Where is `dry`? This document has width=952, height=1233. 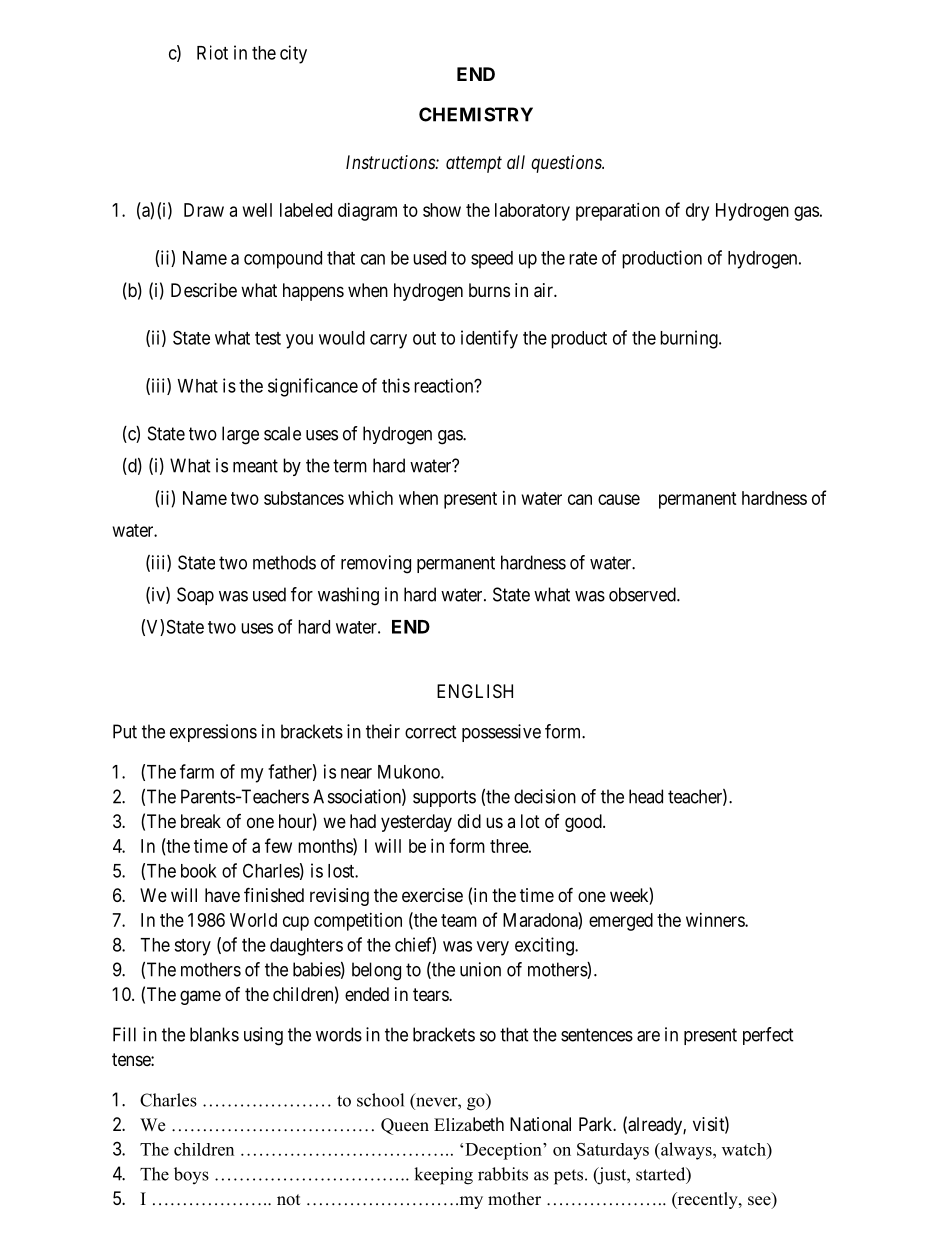
dry is located at coordinates (697, 212).
